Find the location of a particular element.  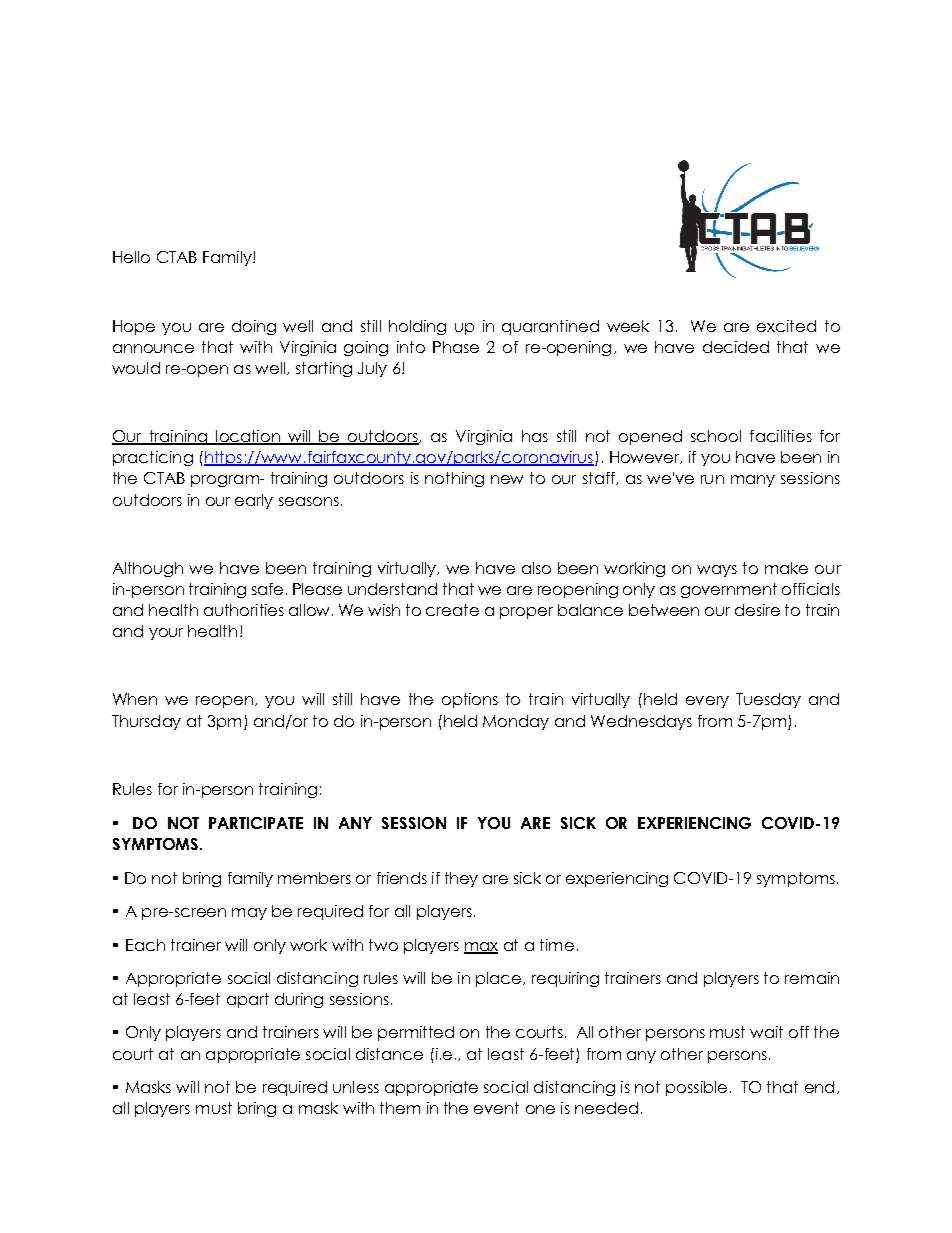

excited is located at coordinates (786, 326).
